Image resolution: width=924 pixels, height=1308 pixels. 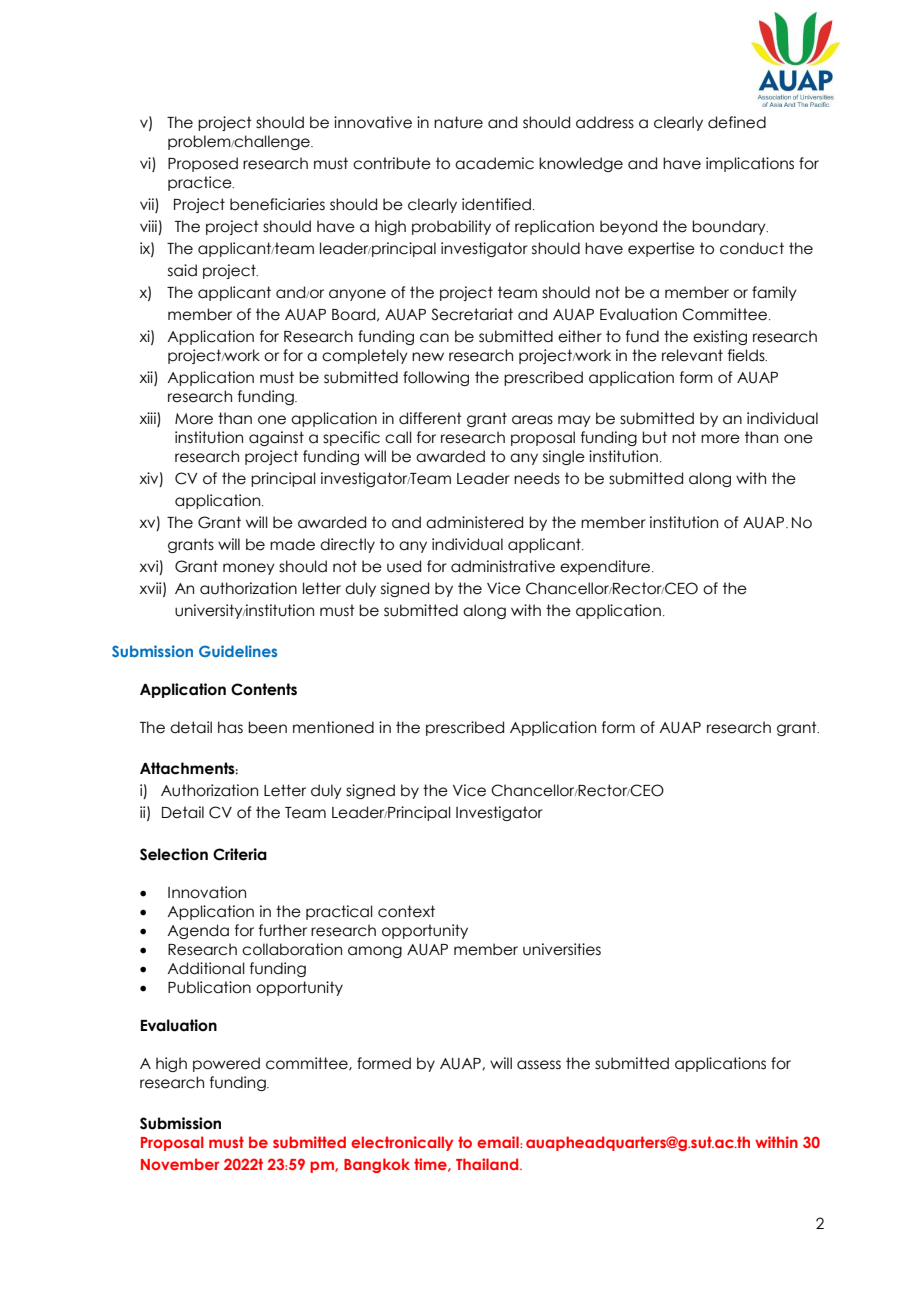 I want to click on against, so click(x=276, y=438).
